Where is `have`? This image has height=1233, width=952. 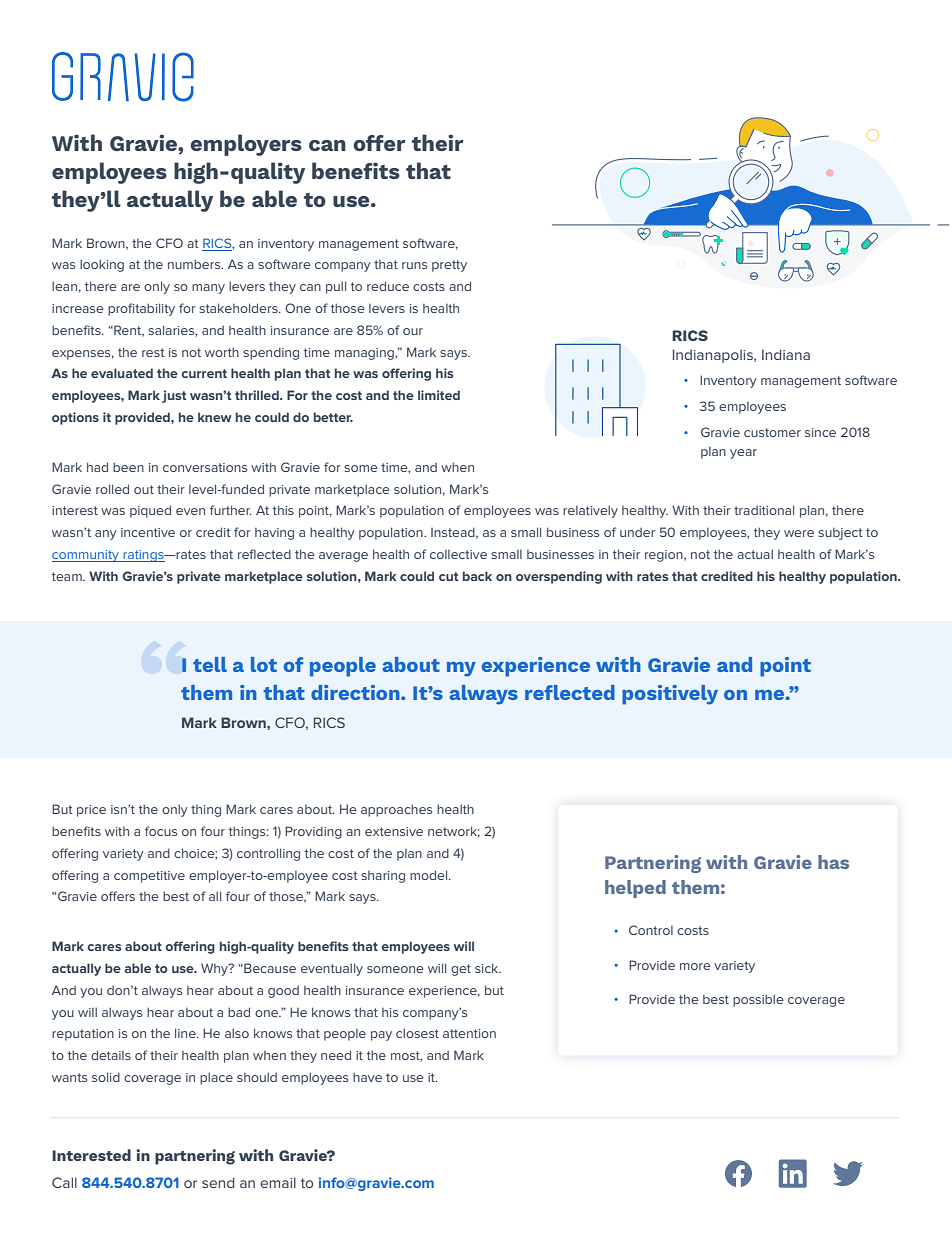
have is located at coordinates (367, 1077).
